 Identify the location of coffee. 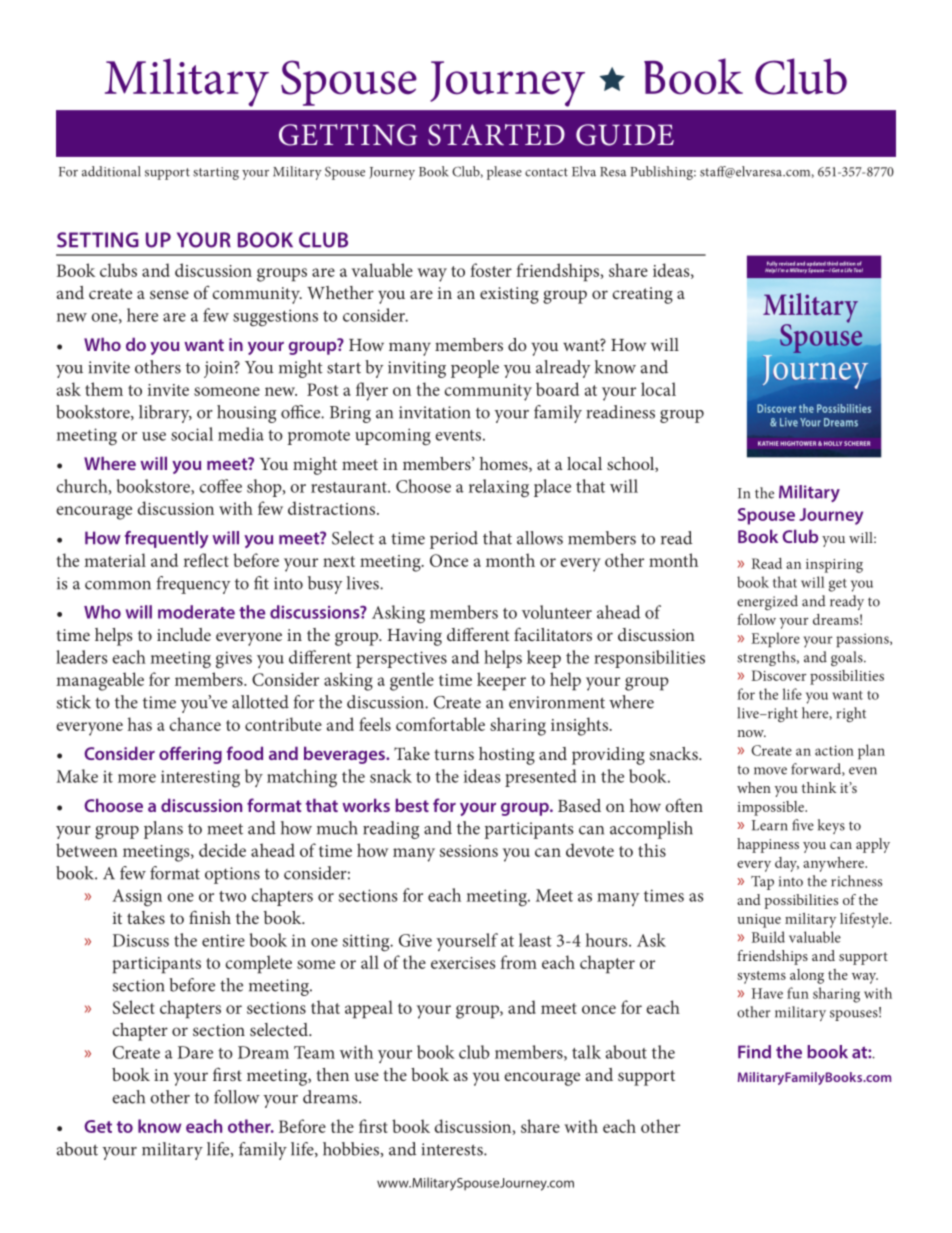
(221, 486).
